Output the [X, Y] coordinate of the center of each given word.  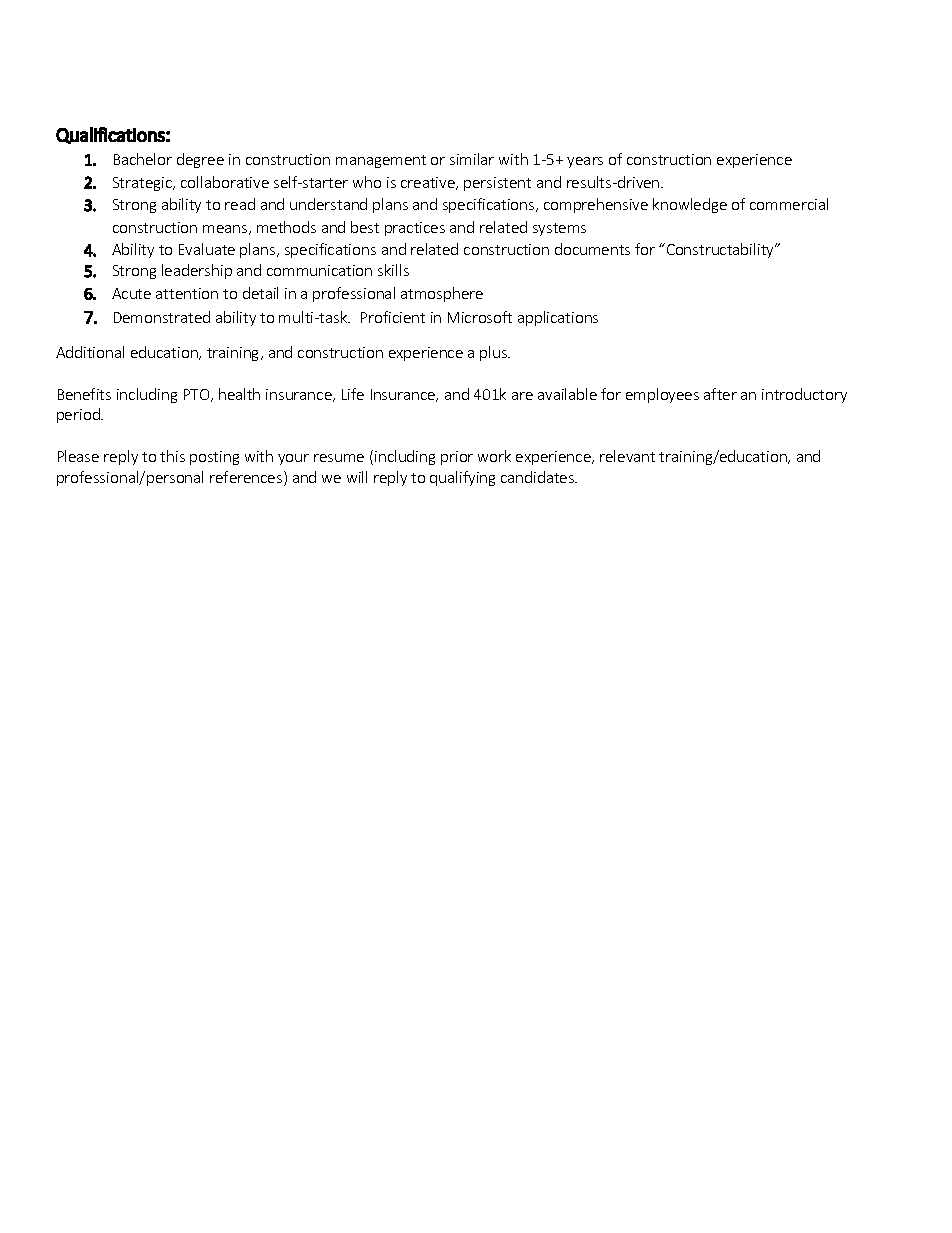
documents [592, 249]
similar [472, 159]
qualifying [462, 478]
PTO [198, 395]
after [720, 394]
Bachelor [143, 159]
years [585, 162]
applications [558, 318]
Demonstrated [162, 317]
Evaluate [207, 249]
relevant [627, 456]
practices [415, 229]
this [172, 456]
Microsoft [480, 317]
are [522, 396]
